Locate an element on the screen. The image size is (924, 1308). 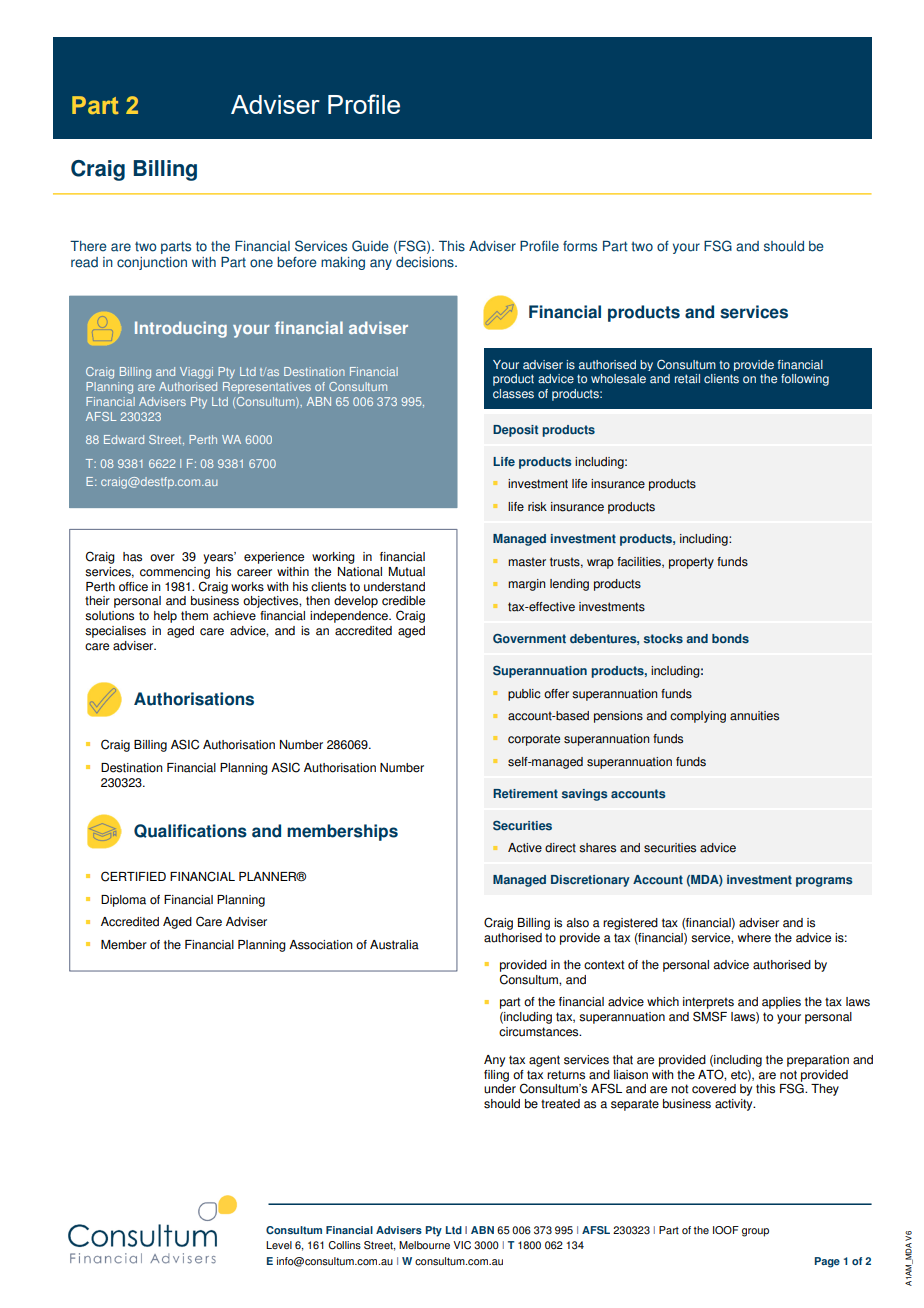
decisions is located at coordinates (426, 262).
